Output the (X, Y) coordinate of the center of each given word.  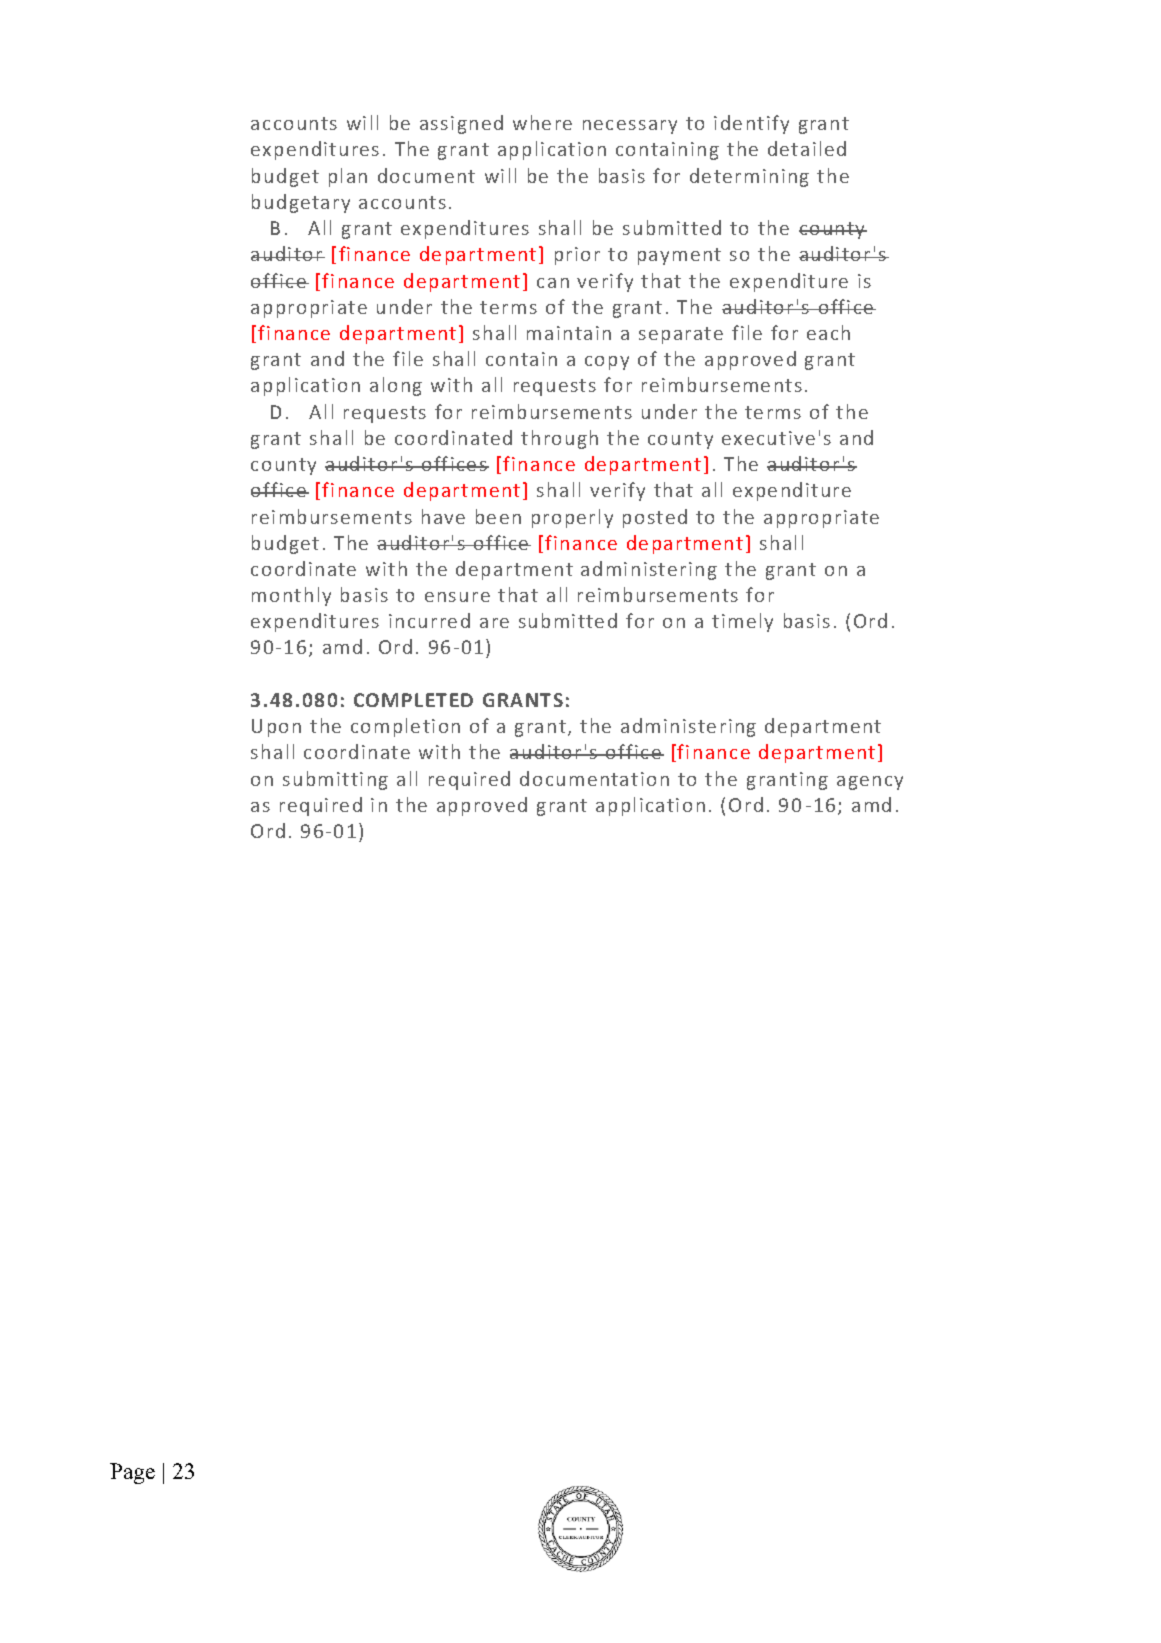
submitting (335, 780)
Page (132, 1473)
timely (742, 622)
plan (348, 177)
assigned (461, 124)
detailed (807, 148)
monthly (291, 596)
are (494, 623)
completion (405, 727)
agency (870, 783)
